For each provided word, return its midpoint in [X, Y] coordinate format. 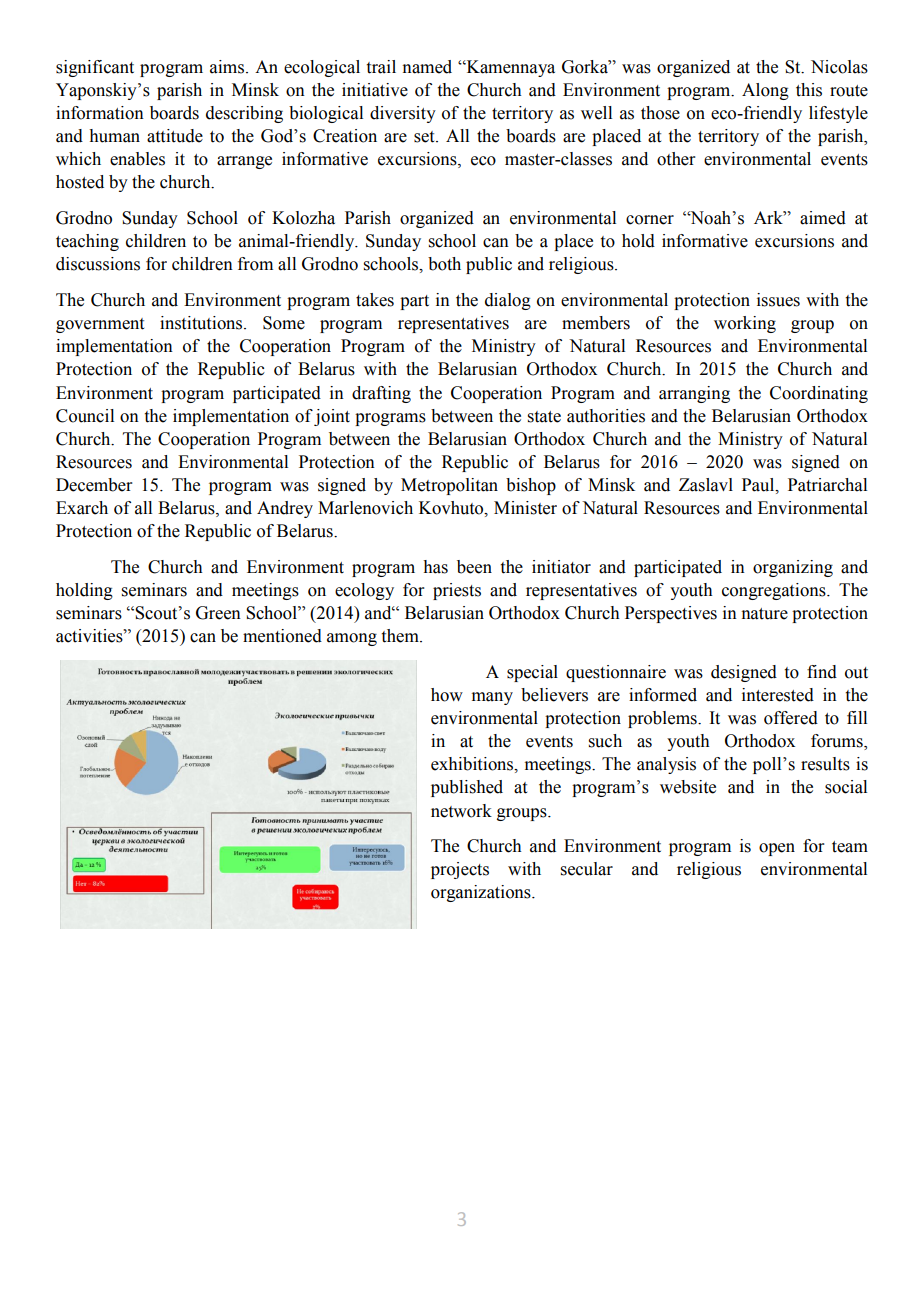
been [474, 567]
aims [228, 67]
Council [85, 416]
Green [218, 613]
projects [460, 870]
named [427, 67]
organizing [793, 568]
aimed [823, 218]
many [492, 698]
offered [791, 718]
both [444, 264]
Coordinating [819, 394]
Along [765, 91]
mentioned [282, 636]
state [544, 417]
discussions [98, 264]
